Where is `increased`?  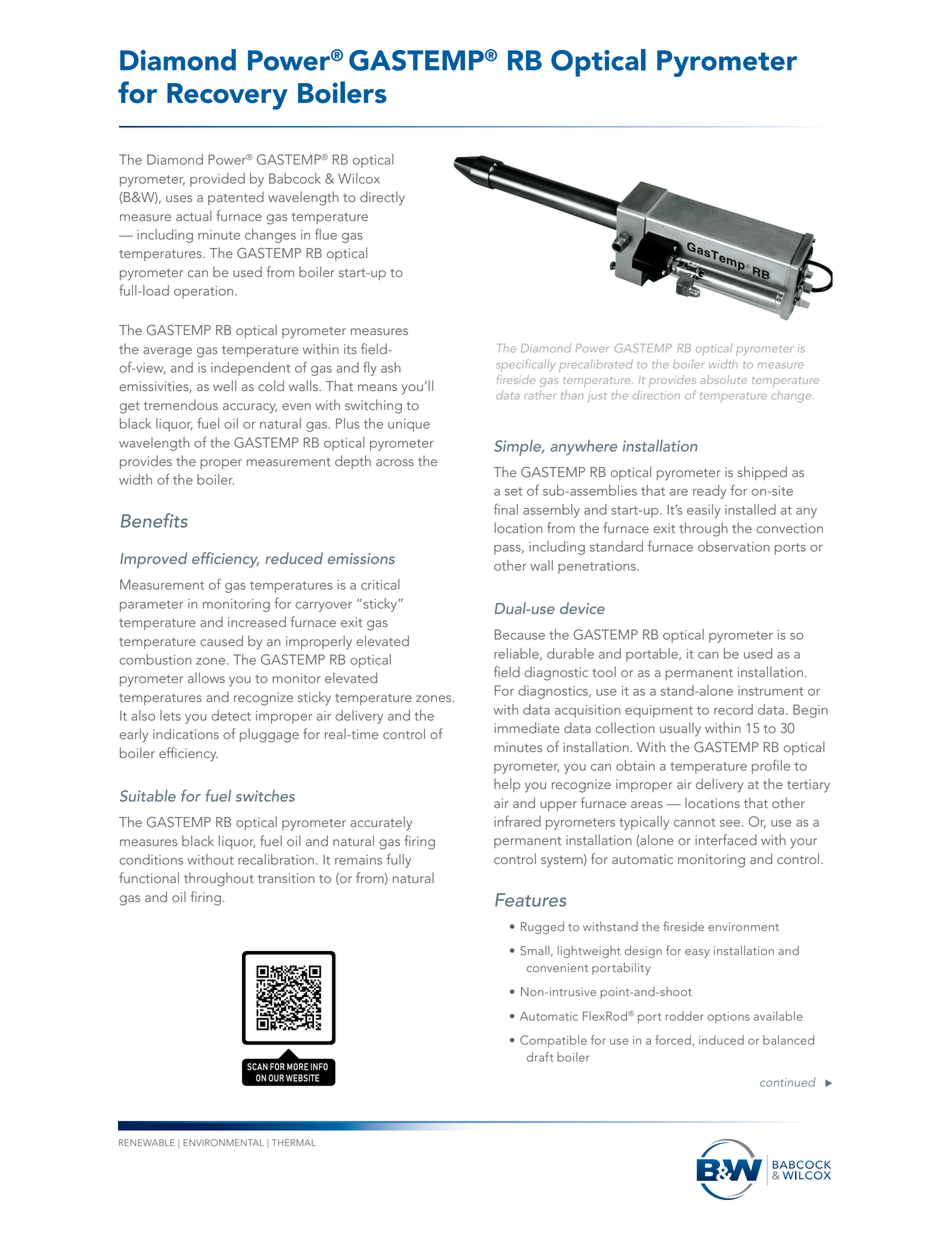 increased is located at coordinates (257, 621).
